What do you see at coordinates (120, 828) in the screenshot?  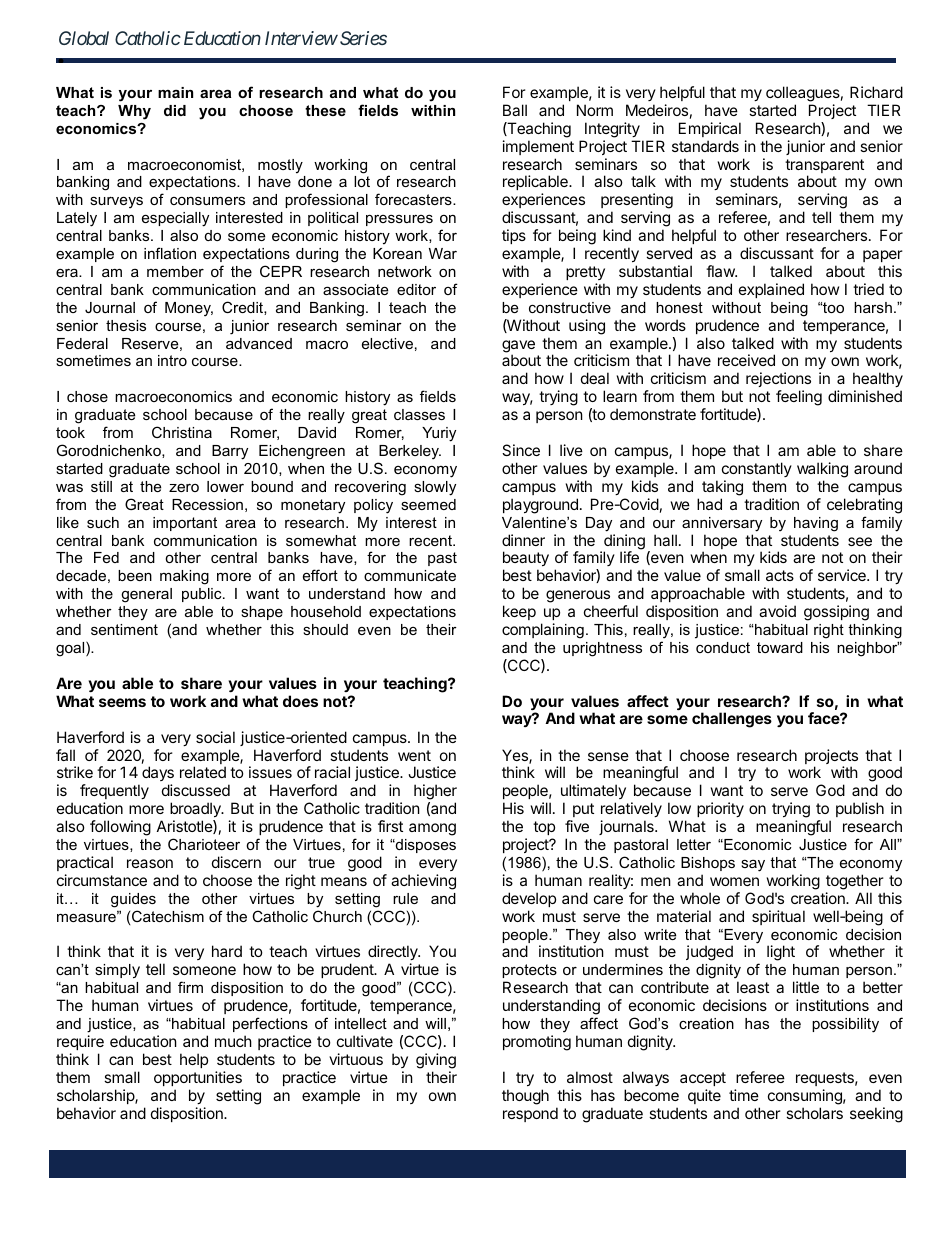 I see `following` at bounding box center [120, 828].
